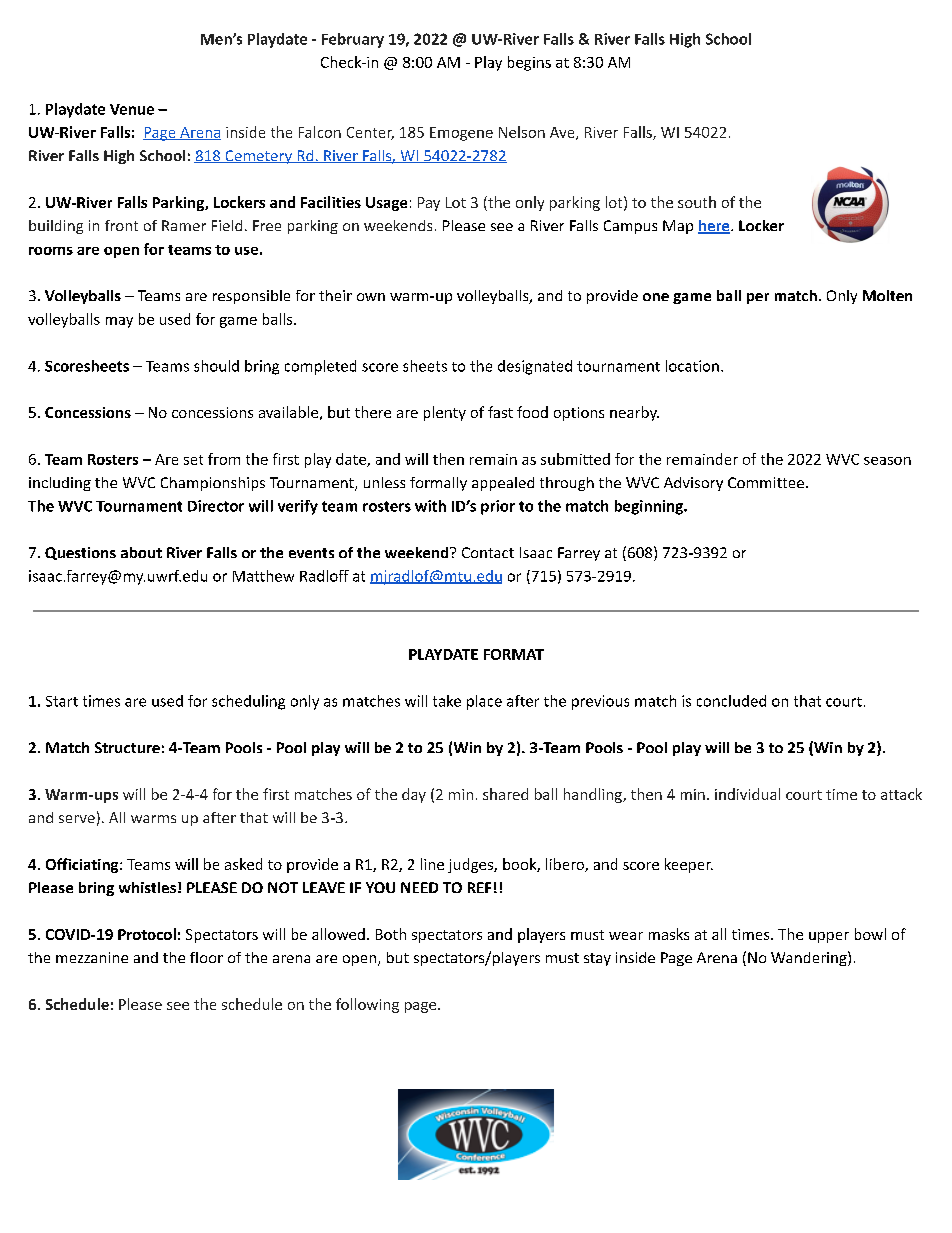 This page has height=1233, width=952. Describe the element at coordinates (887, 295) in the page. I see `Molten` at that location.
